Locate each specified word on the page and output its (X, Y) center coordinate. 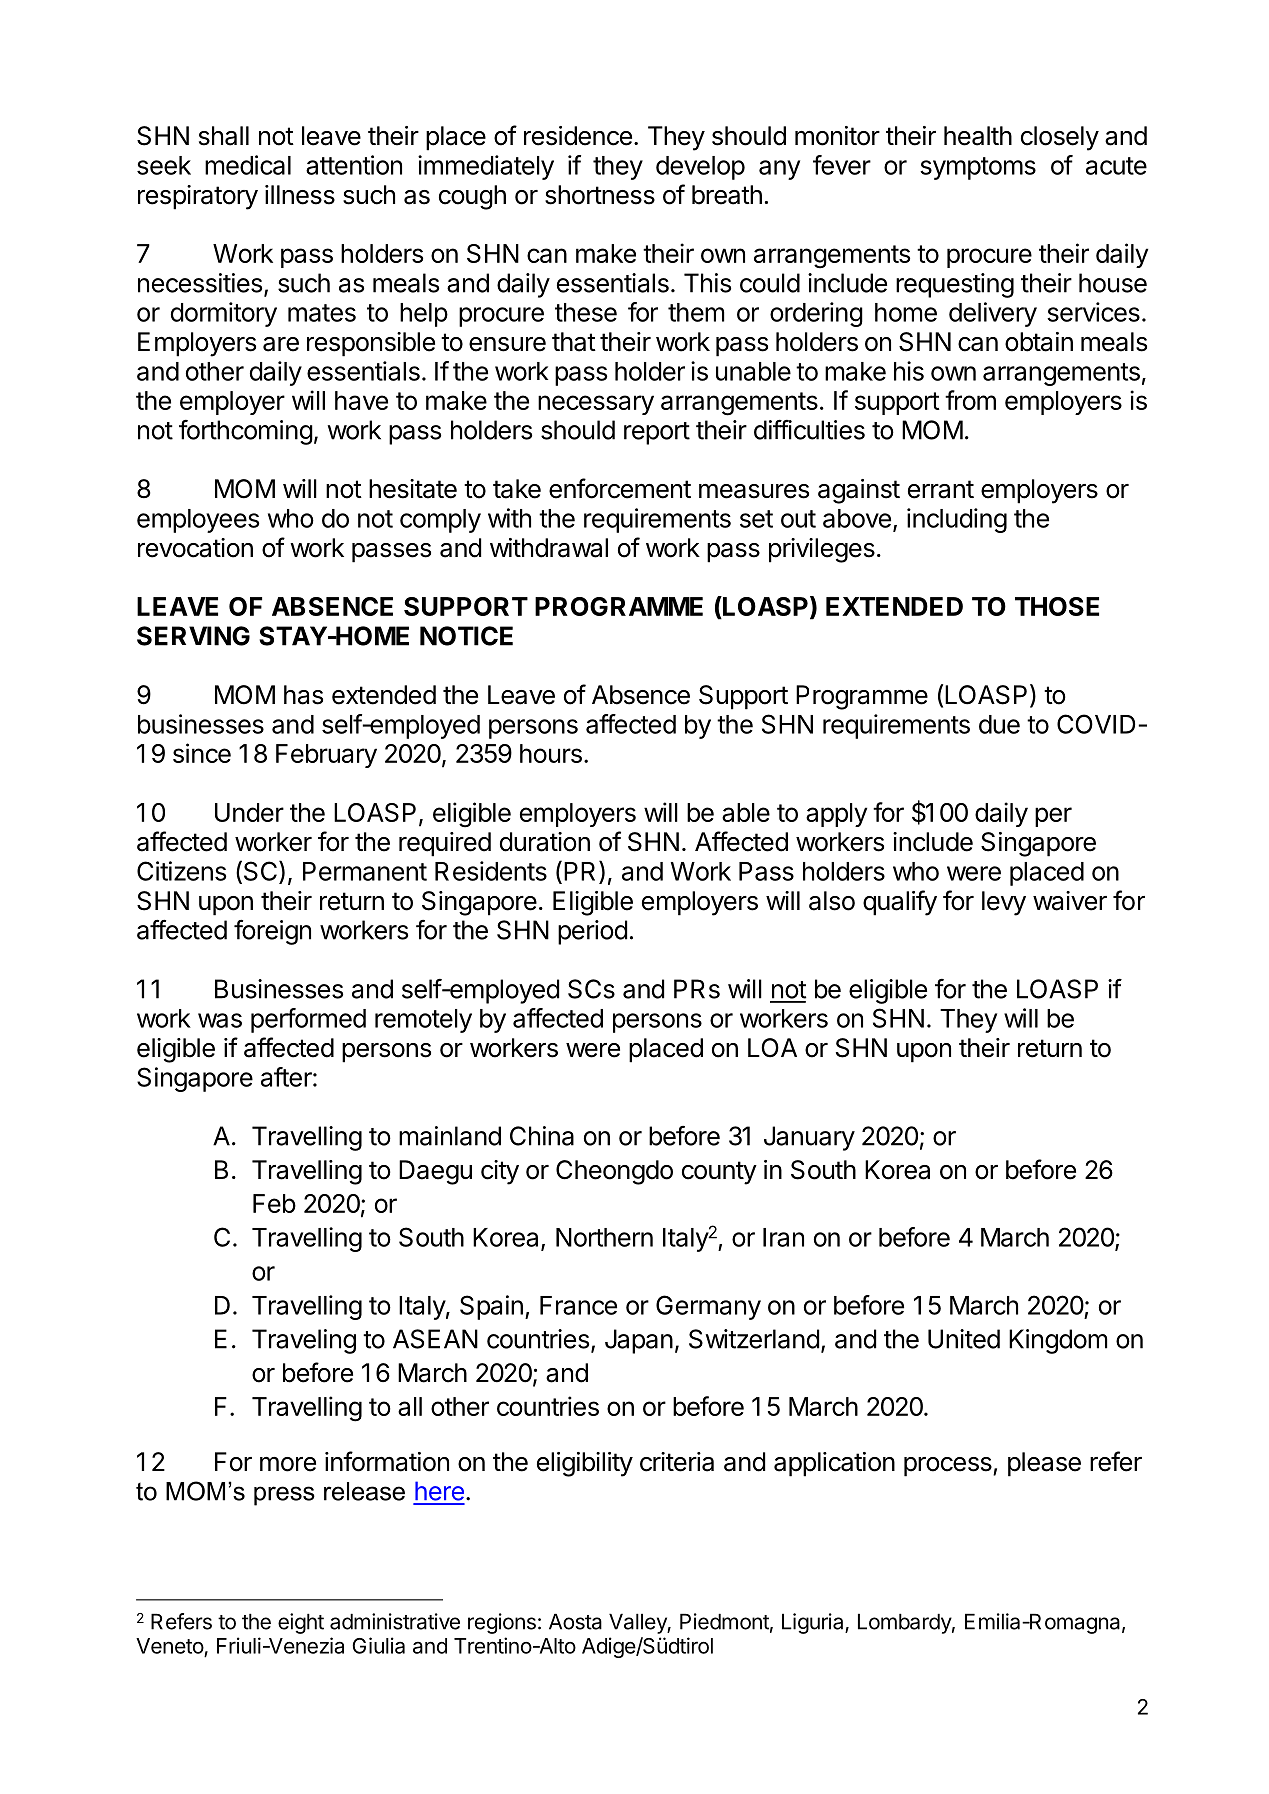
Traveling (304, 1341)
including (957, 520)
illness (300, 195)
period (592, 932)
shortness (600, 195)
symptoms (978, 168)
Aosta (575, 1621)
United (964, 1339)
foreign (272, 932)
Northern (604, 1237)
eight (301, 1623)
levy (1004, 903)
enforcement (620, 488)
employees (198, 521)
